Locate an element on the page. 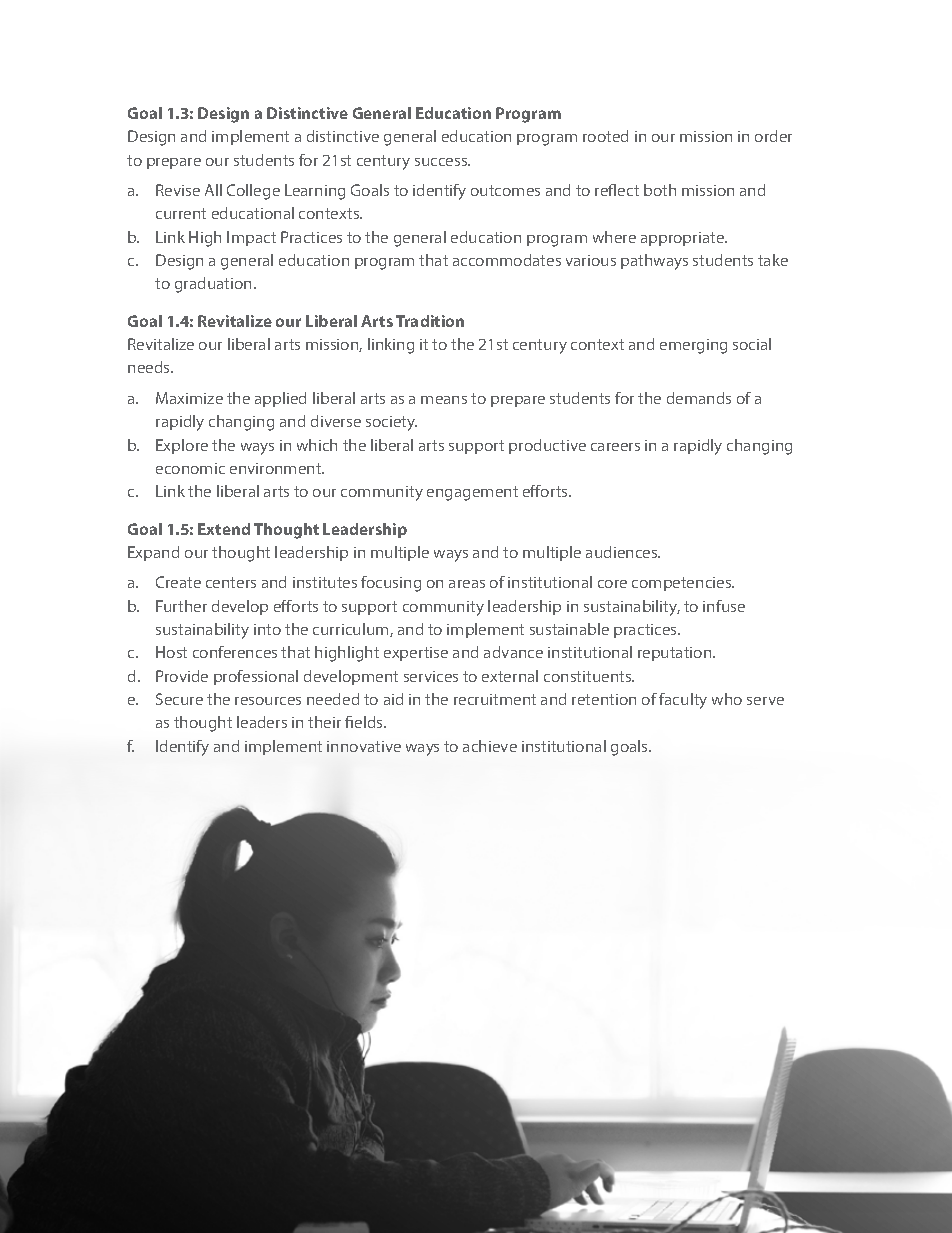  both is located at coordinates (660, 190).
